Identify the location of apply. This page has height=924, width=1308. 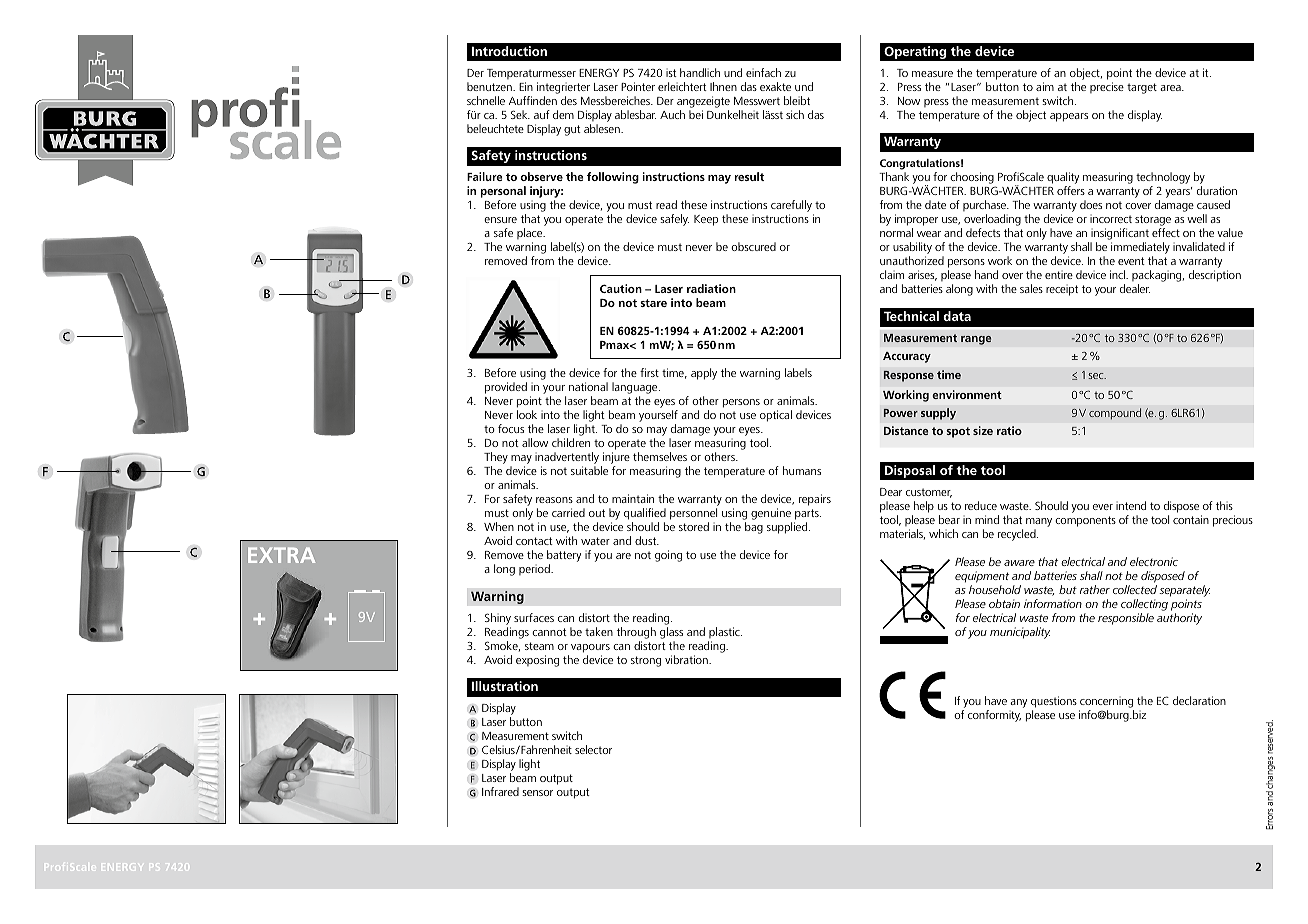
(704, 374).
